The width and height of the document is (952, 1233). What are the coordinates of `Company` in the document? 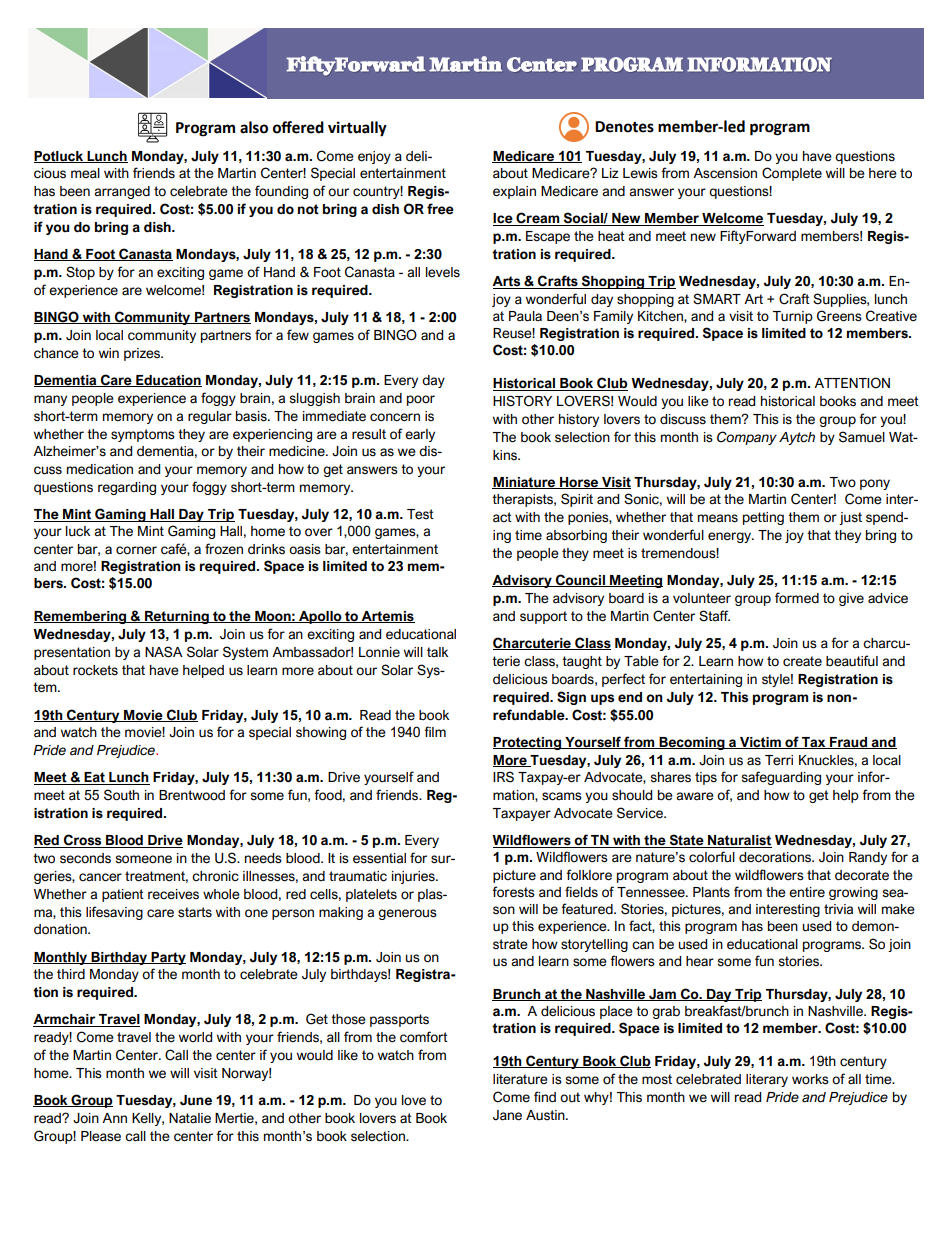 It's located at (747, 438).
